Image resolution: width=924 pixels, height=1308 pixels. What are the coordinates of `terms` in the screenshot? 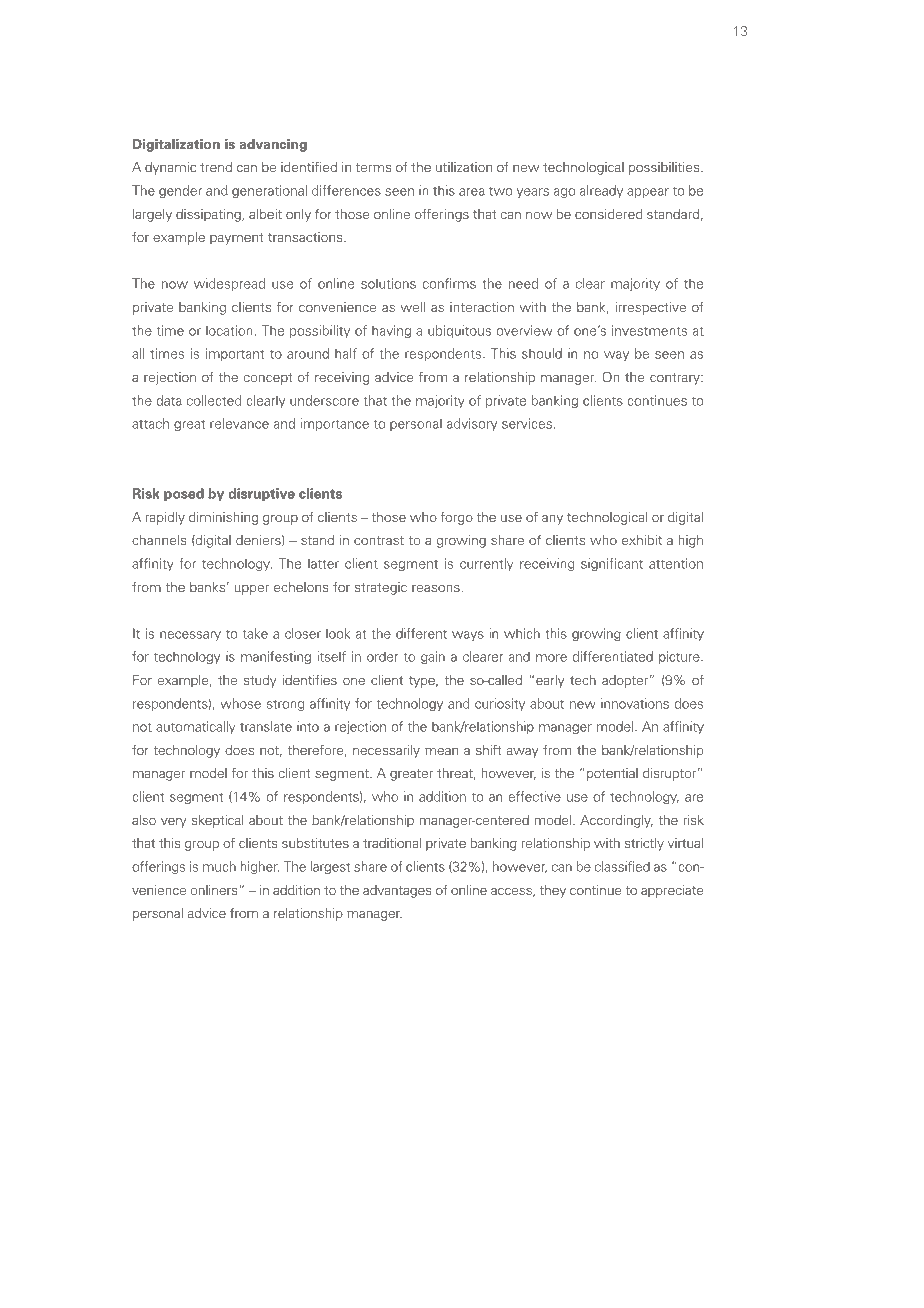 It's located at (373, 167).
